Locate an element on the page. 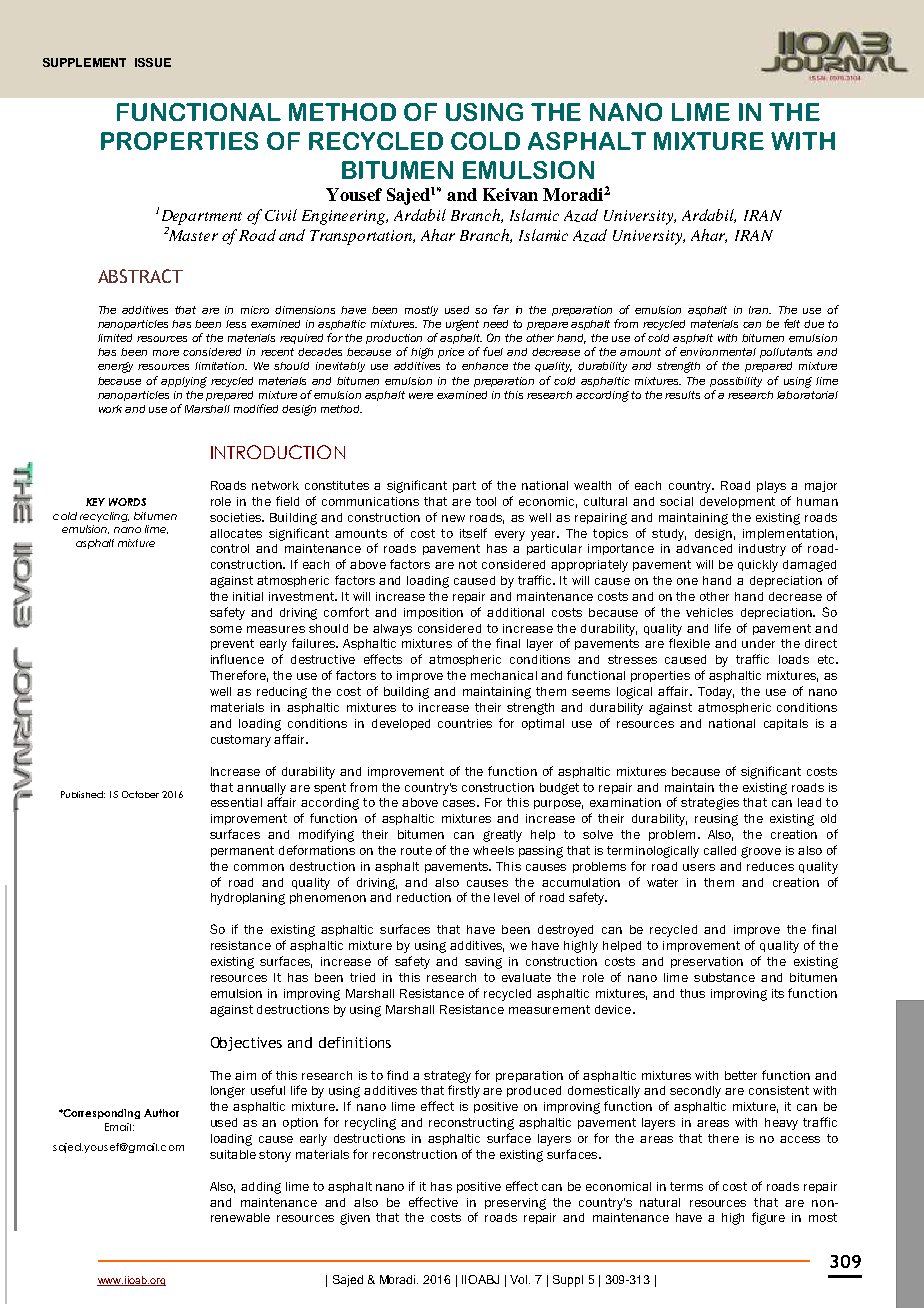  not is located at coordinates (468, 564).
